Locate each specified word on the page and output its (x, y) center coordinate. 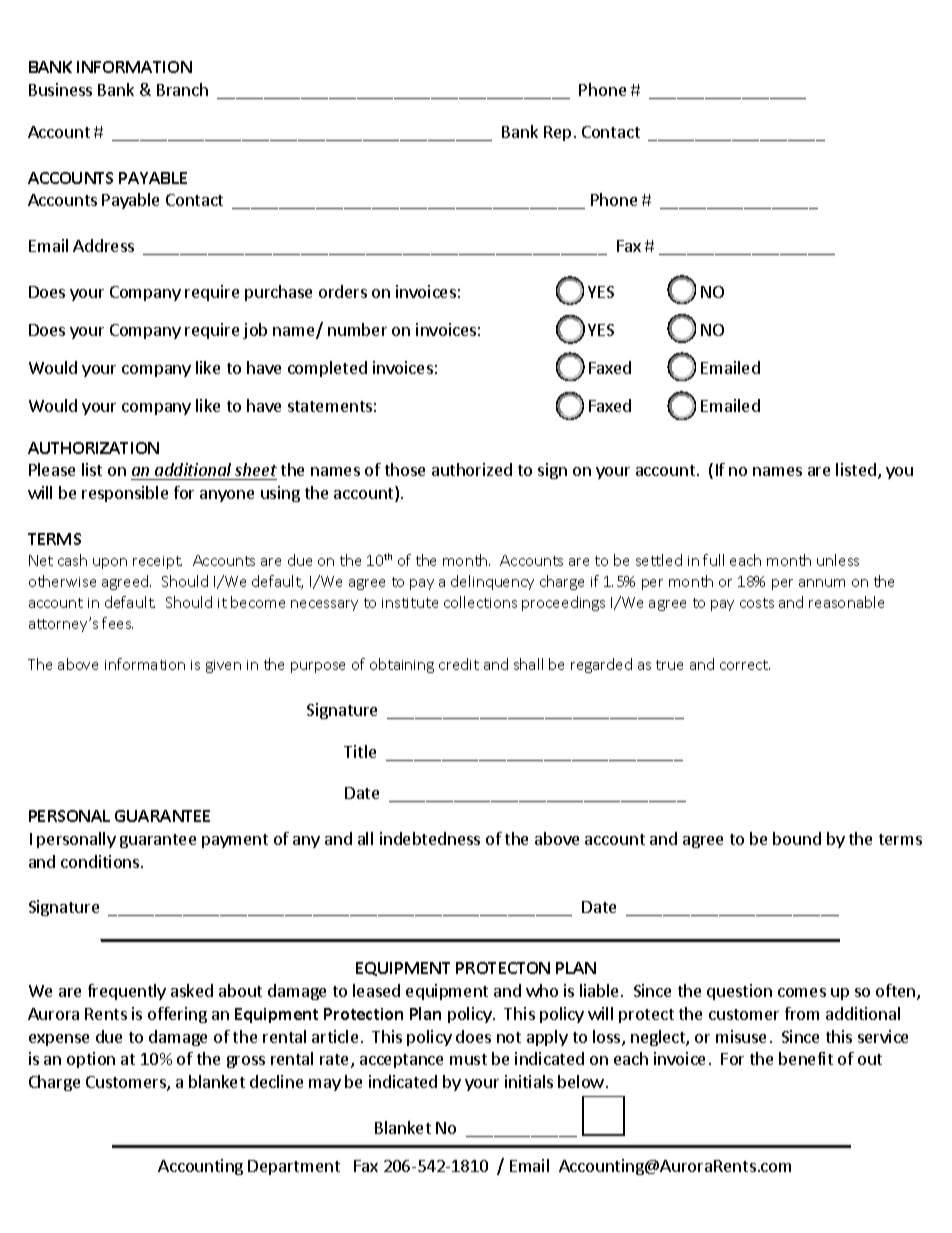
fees (117, 623)
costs (757, 603)
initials (529, 1081)
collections (480, 602)
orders (343, 291)
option (91, 1060)
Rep (557, 133)
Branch (182, 89)
